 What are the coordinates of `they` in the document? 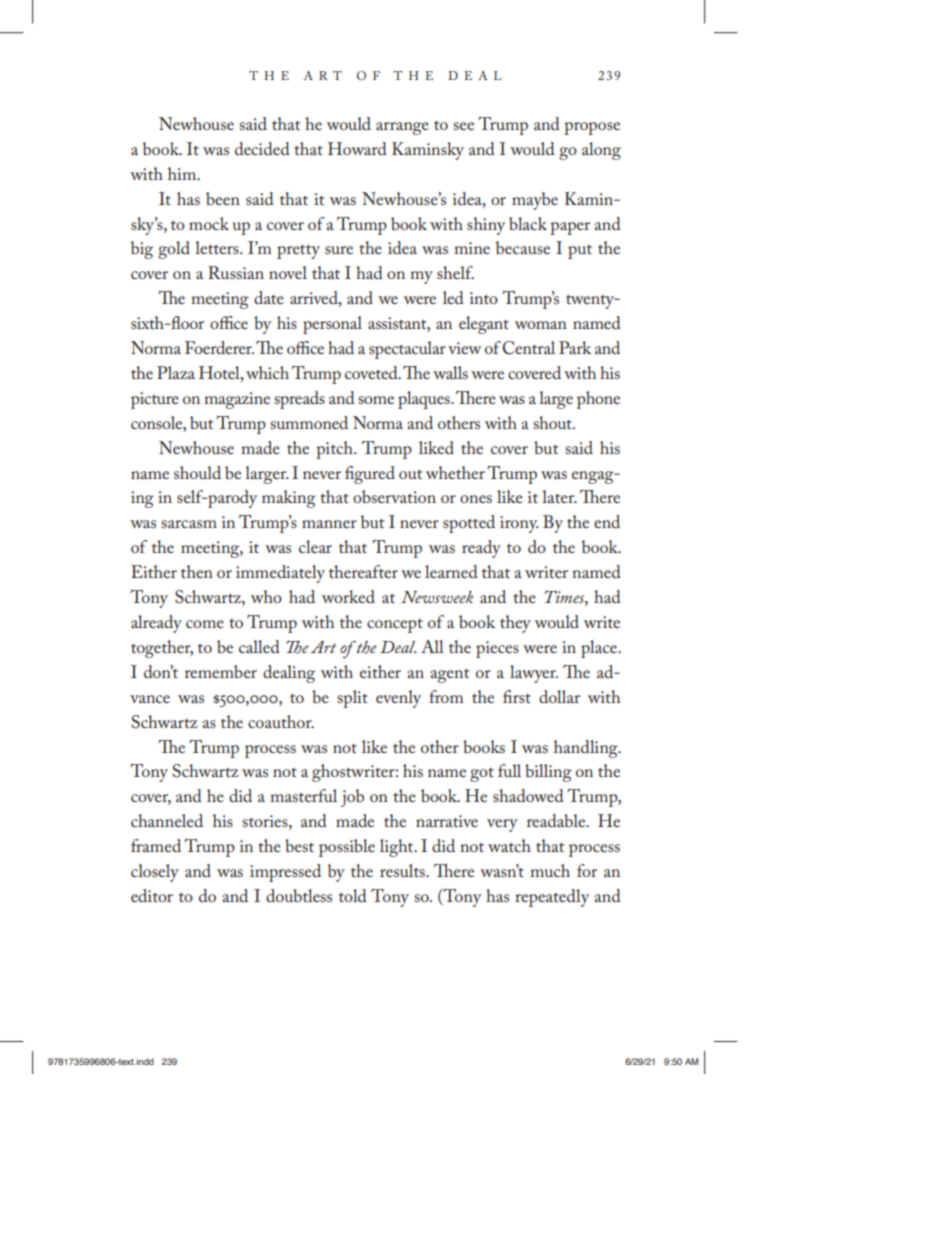 It's located at (515, 624).
